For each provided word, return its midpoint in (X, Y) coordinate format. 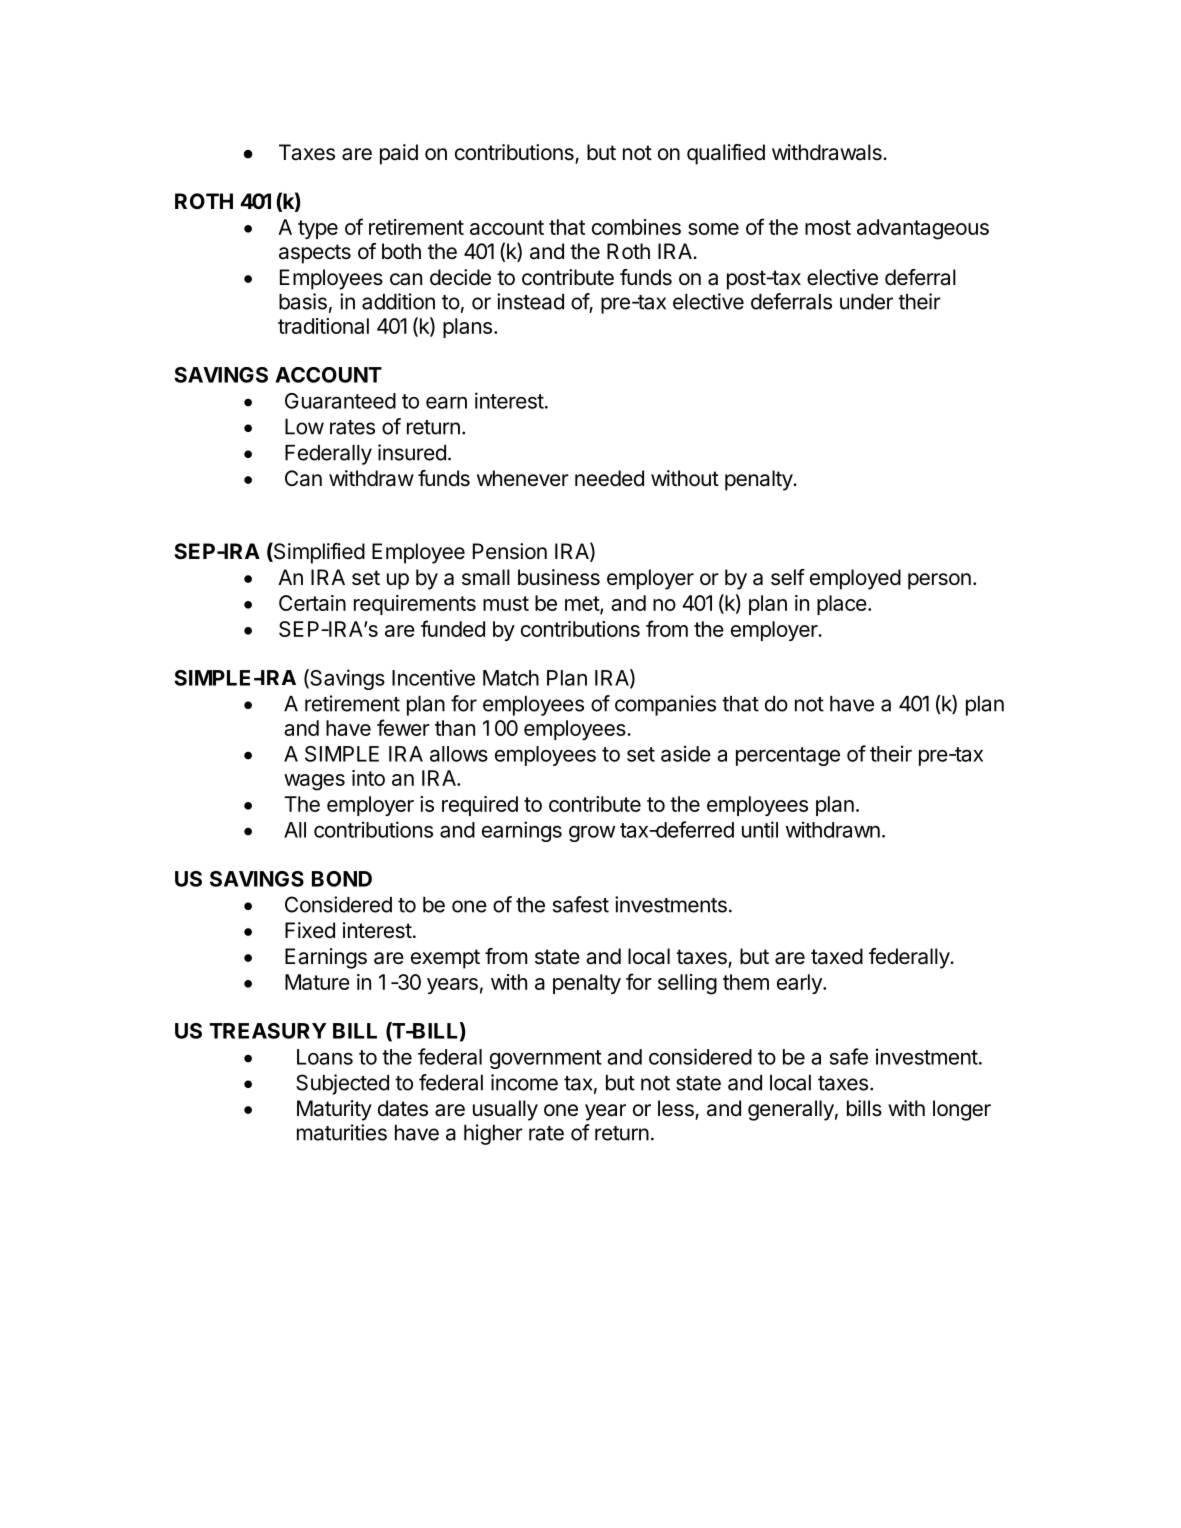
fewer (403, 727)
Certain (312, 603)
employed (855, 579)
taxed (837, 956)
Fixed (310, 930)
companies (665, 705)
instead (530, 301)
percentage (788, 756)
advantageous (923, 229)
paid (399, 154)
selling (687, 984)
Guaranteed (340, 401)
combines (636, 227)
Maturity (334, 1110)
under (866, 302)
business (559, 577)
